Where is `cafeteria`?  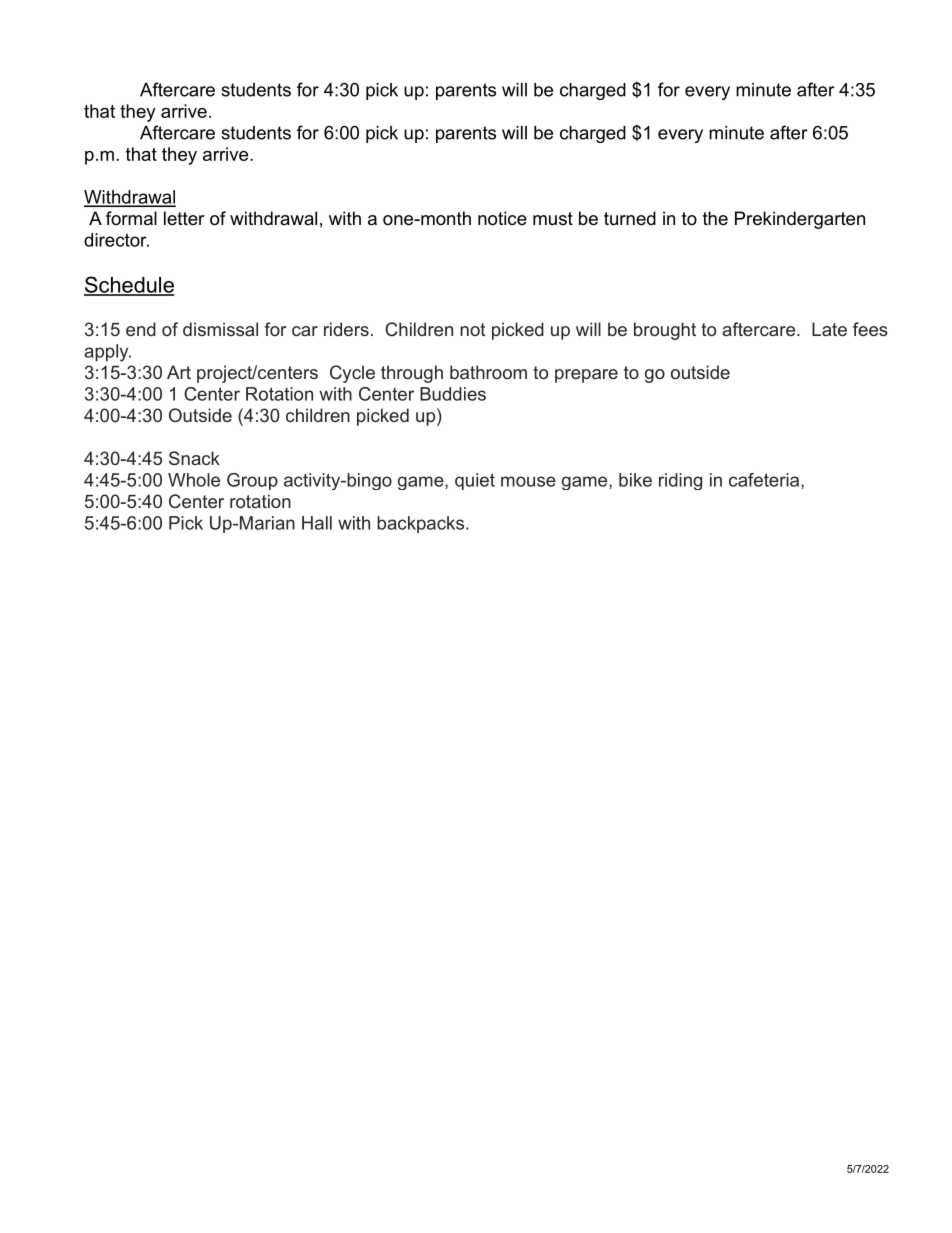 cafeteria is located at coordinates (764, 480).
